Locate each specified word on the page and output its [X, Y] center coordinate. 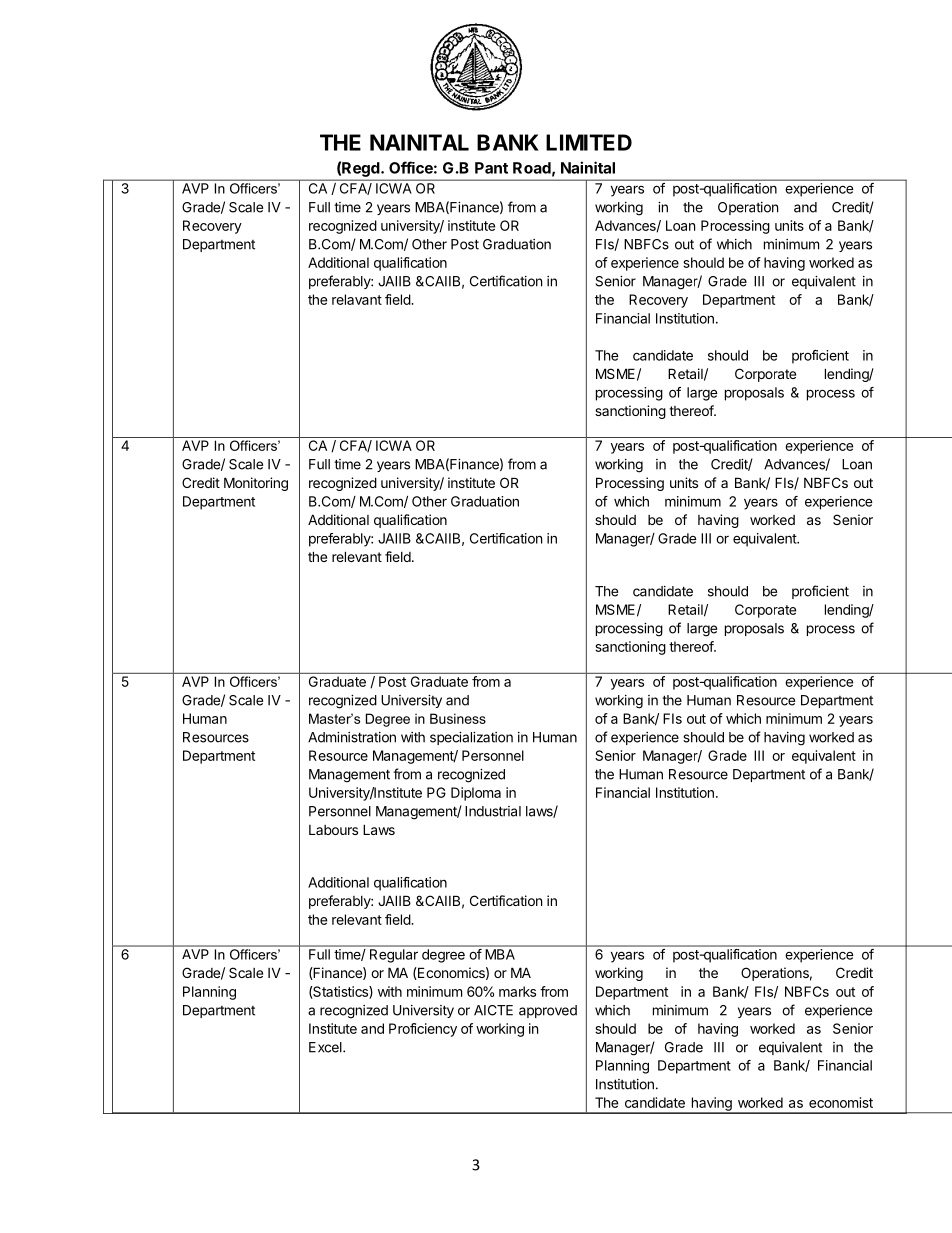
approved [548, 1011]
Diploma [476, 794]
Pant [491, 168]
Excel [326, 1047]
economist [841, 1102]
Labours [333, 830]
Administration [352, 737]
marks [517, 991]
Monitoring [256, 484]
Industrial [493, 811]
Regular [394, 956]
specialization [471, 738]
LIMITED [589, 142]
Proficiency [423, 1030]
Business [458, 718]
